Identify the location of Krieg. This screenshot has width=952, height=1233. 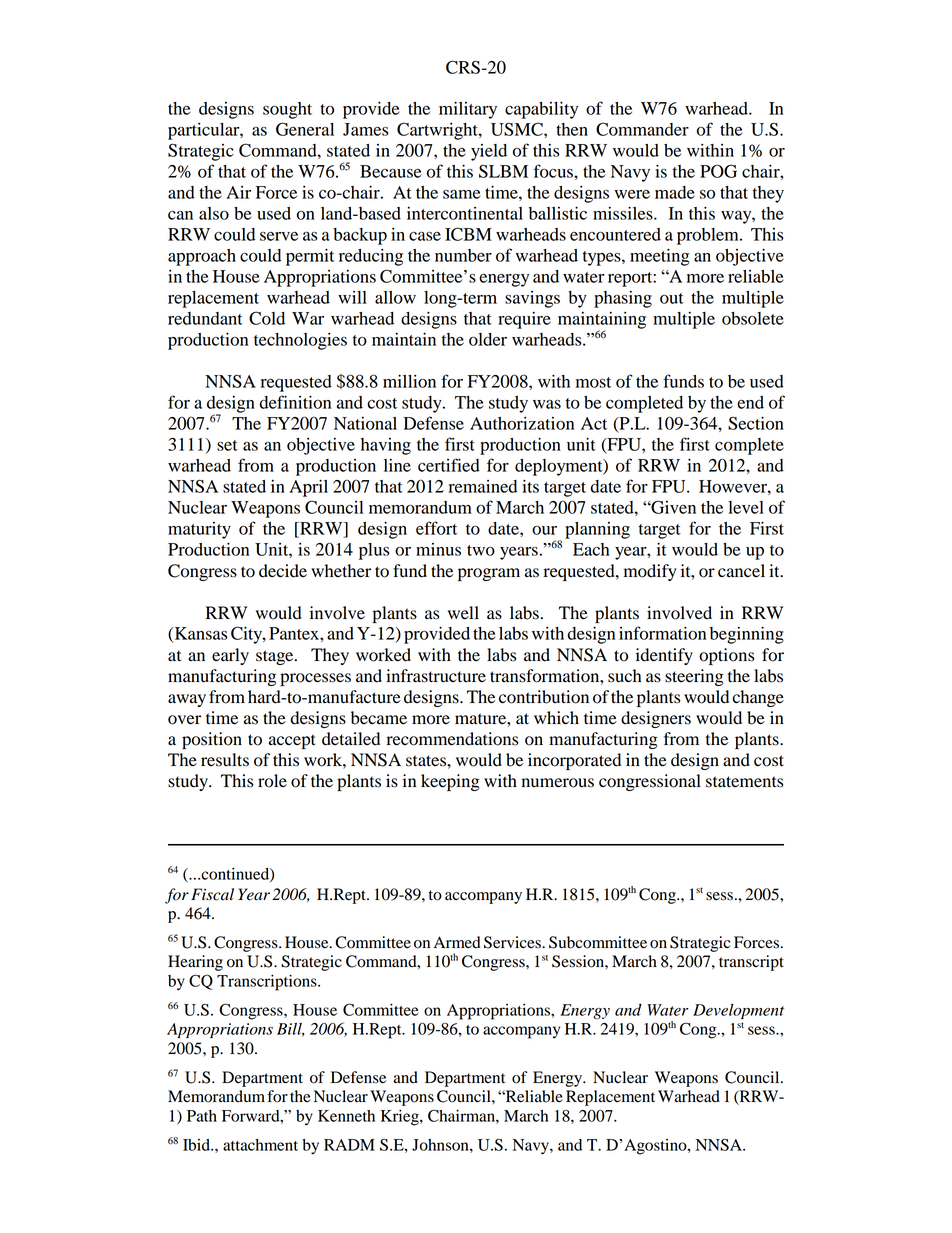
(401, 1118).
